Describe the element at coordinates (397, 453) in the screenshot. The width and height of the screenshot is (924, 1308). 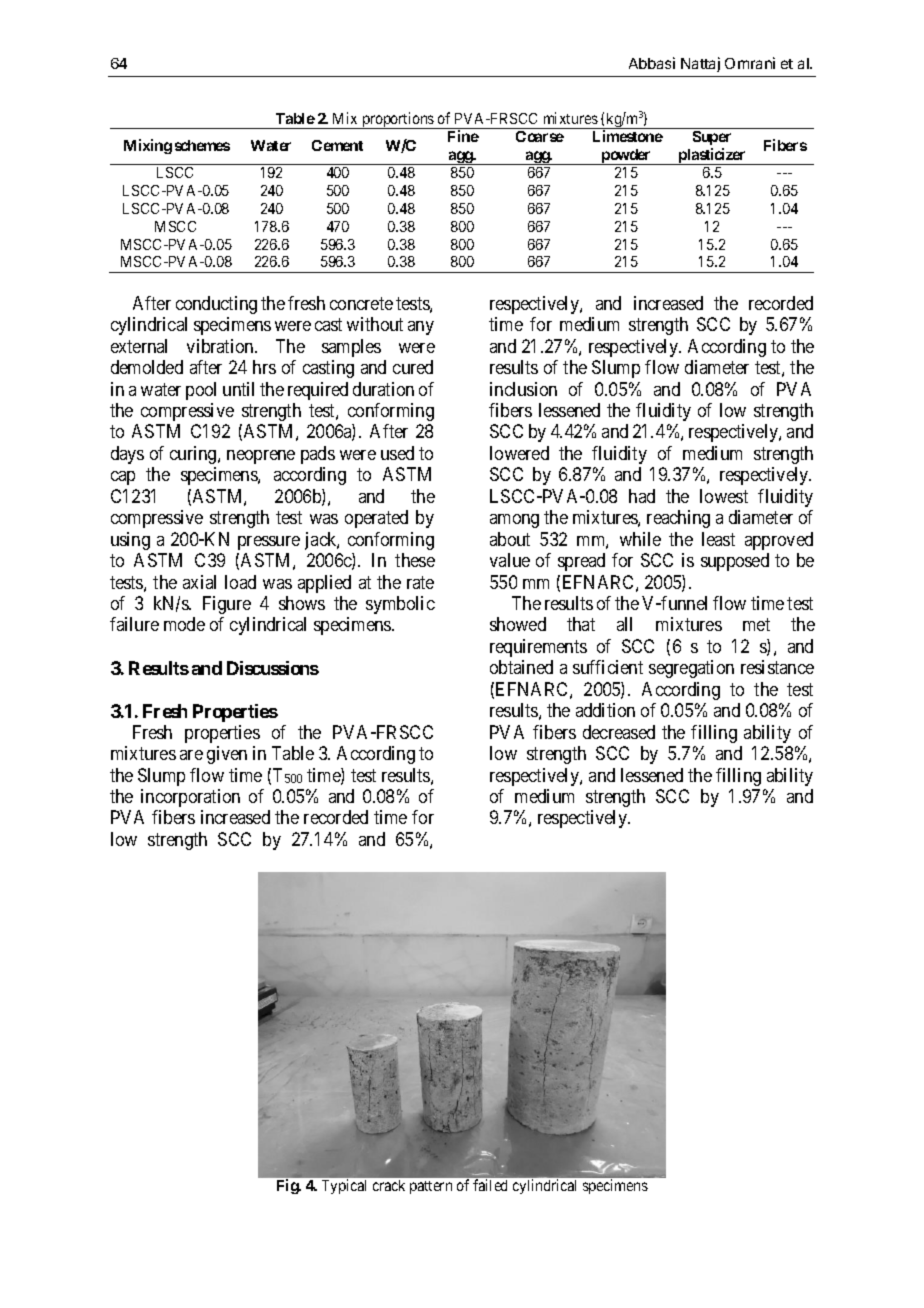
I see `used` at that location.
